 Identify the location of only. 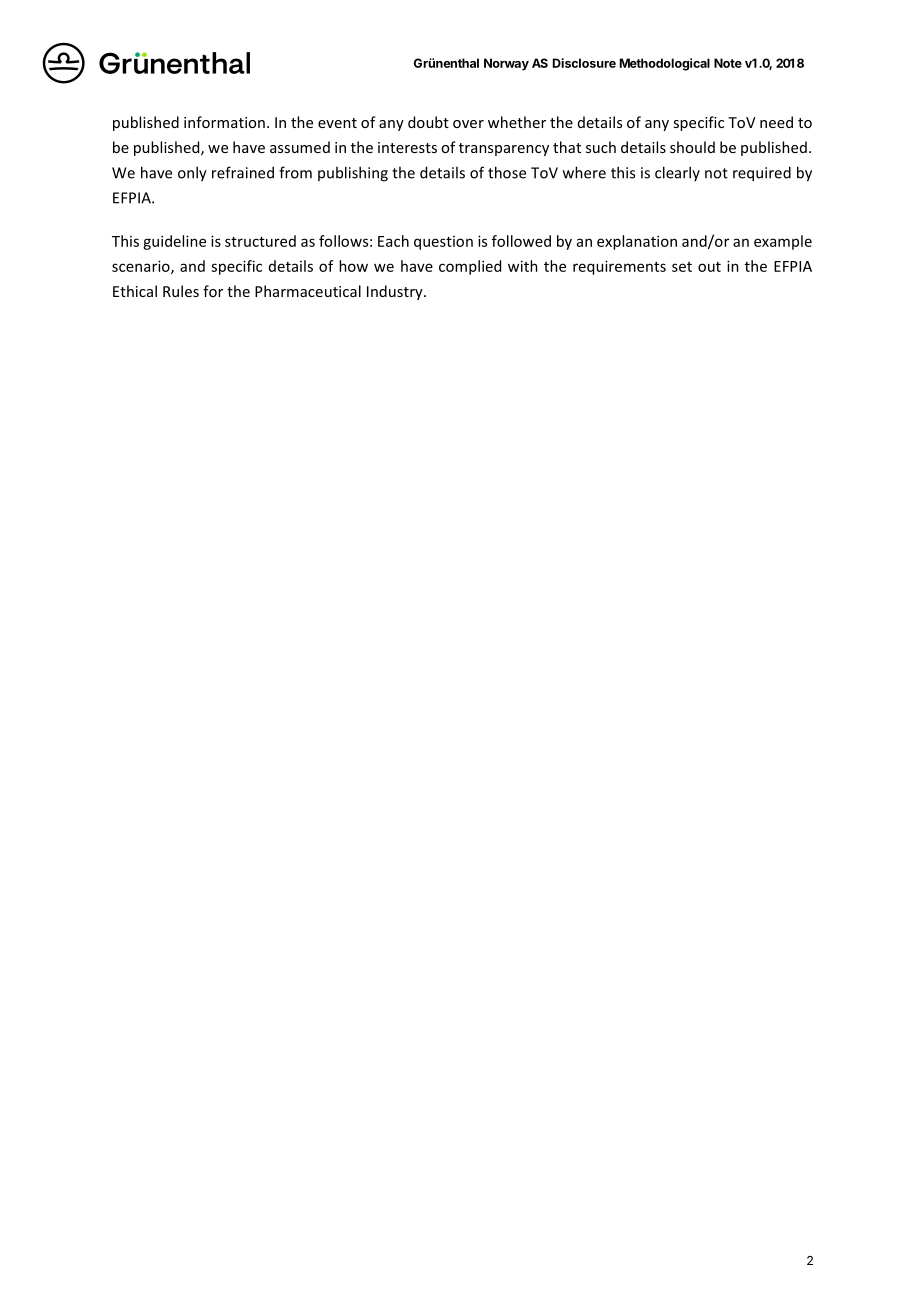
(192, 174).
